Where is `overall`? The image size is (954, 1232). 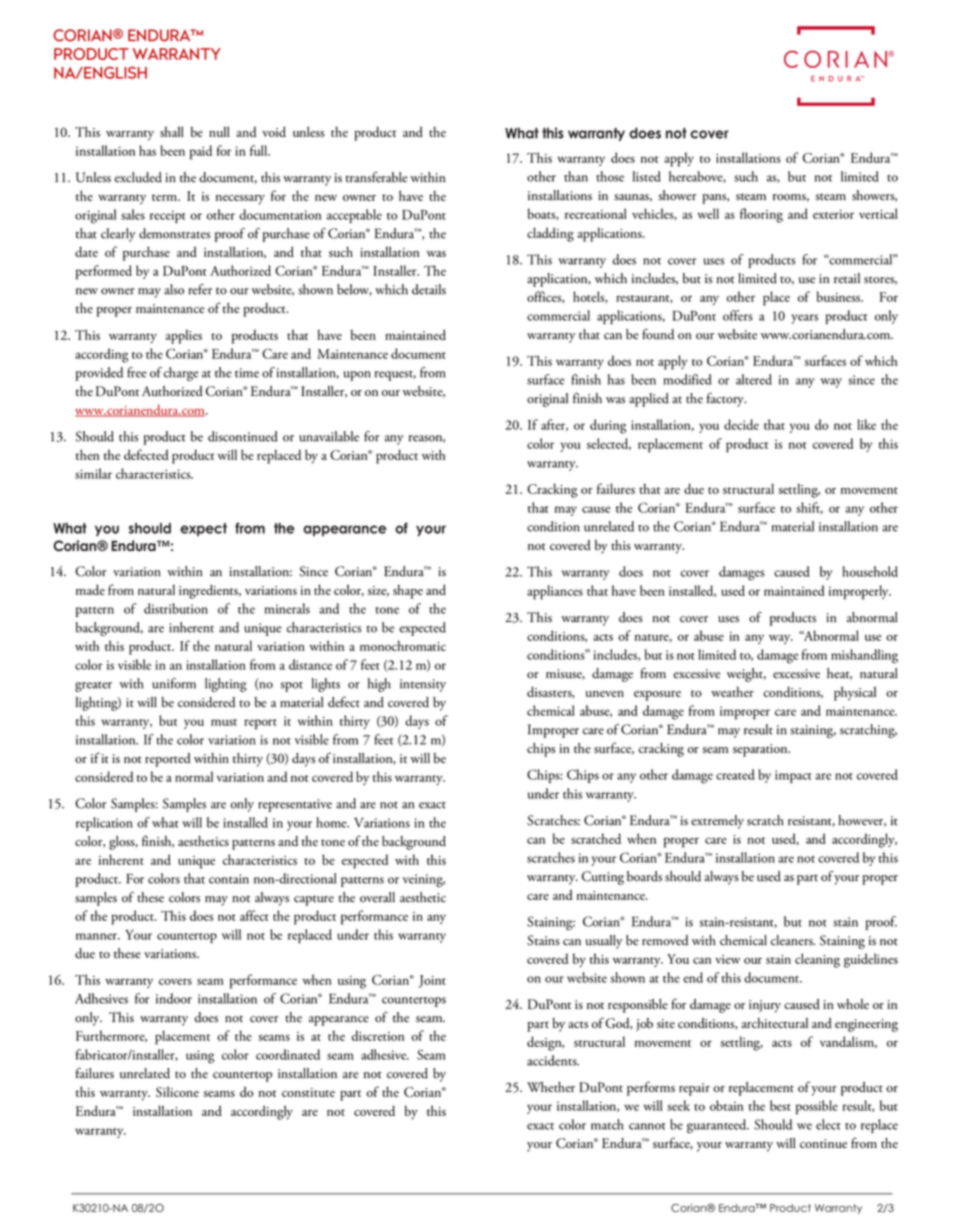 overall is located at coordinates (377, 897).
